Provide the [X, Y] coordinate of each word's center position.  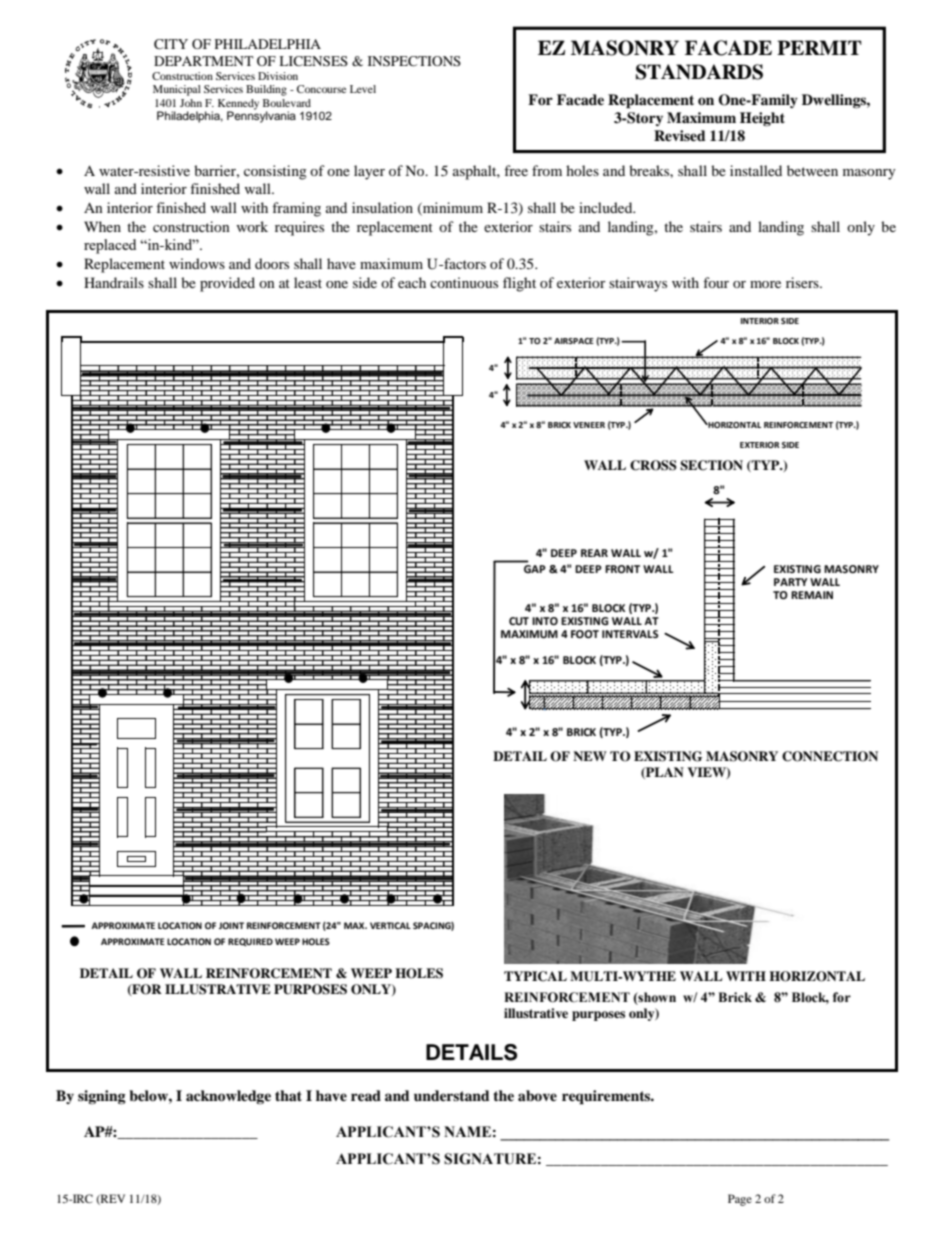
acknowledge [228, 1097]
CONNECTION [830, 756]
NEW [590, 756]
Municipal [177, 90]
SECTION [711, 465]
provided [227, 284]
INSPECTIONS [414, 61]
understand [452, 1095]
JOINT [231, 925]
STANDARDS [699, 72]
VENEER [589, 425]
